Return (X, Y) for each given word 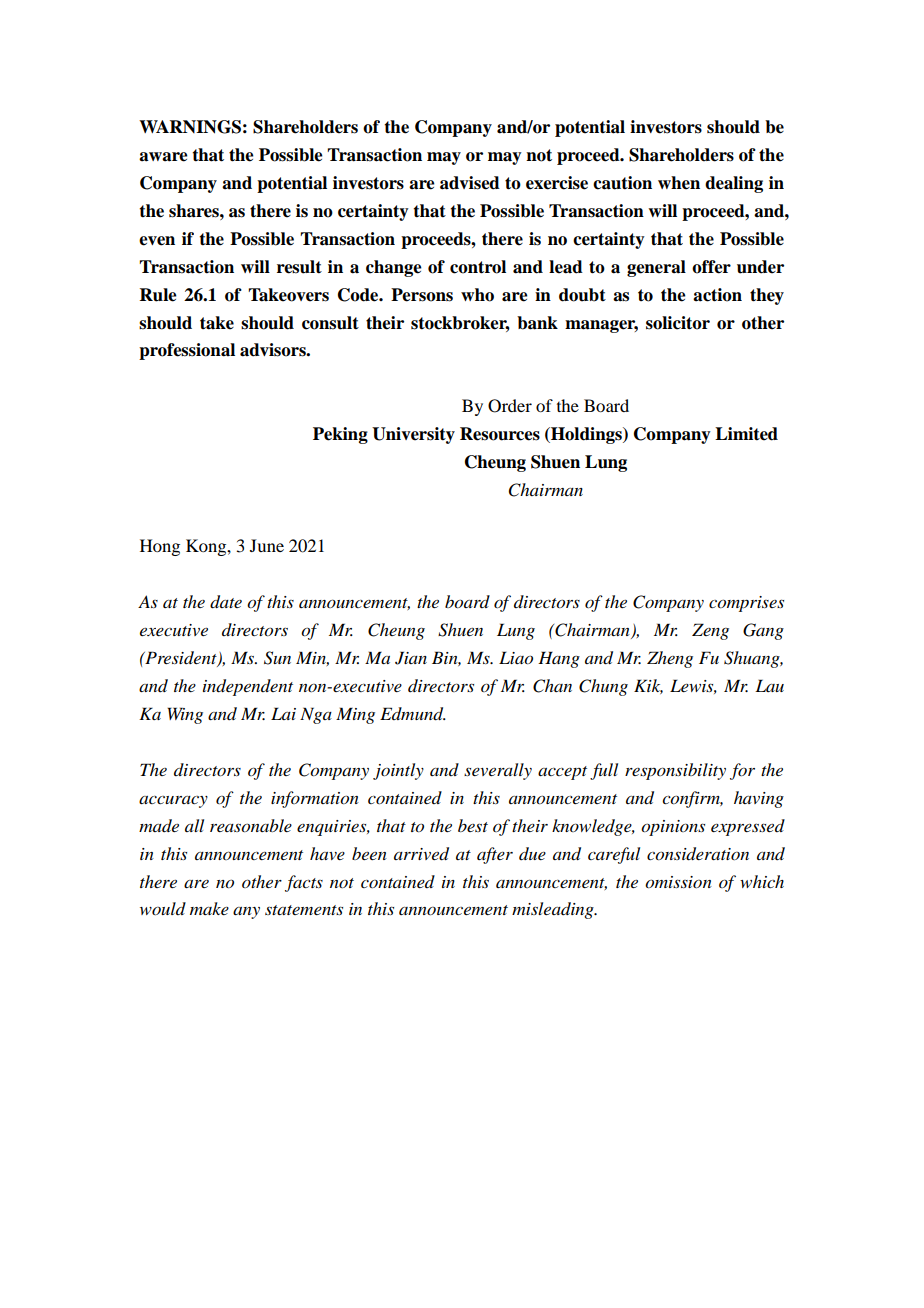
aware (163, 157)
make (209, 908)
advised (470, 183)
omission (678, 882)
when (679, 183)
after (495, 855)
